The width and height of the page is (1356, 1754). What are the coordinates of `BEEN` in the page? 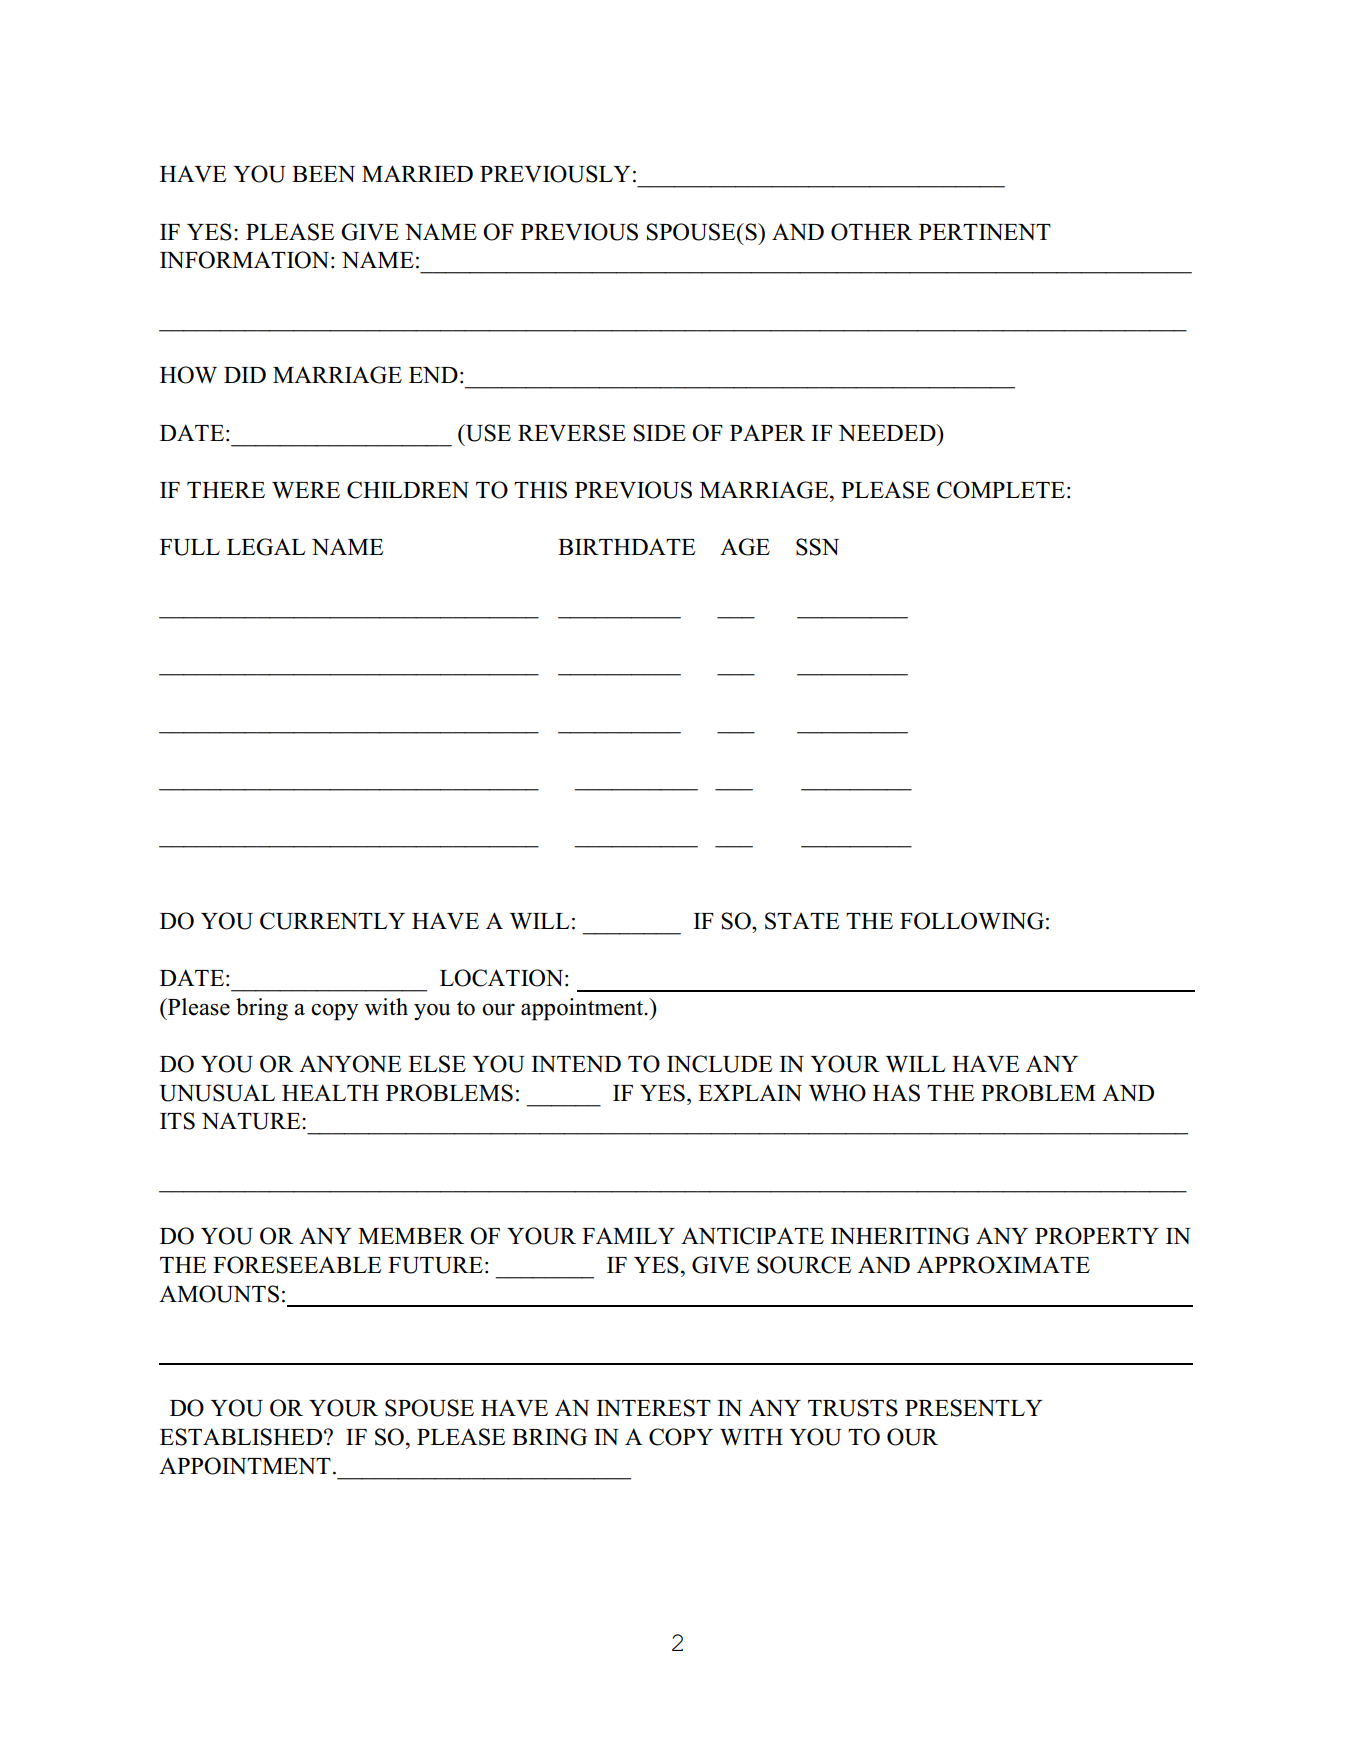 It's located at (323, 174).
